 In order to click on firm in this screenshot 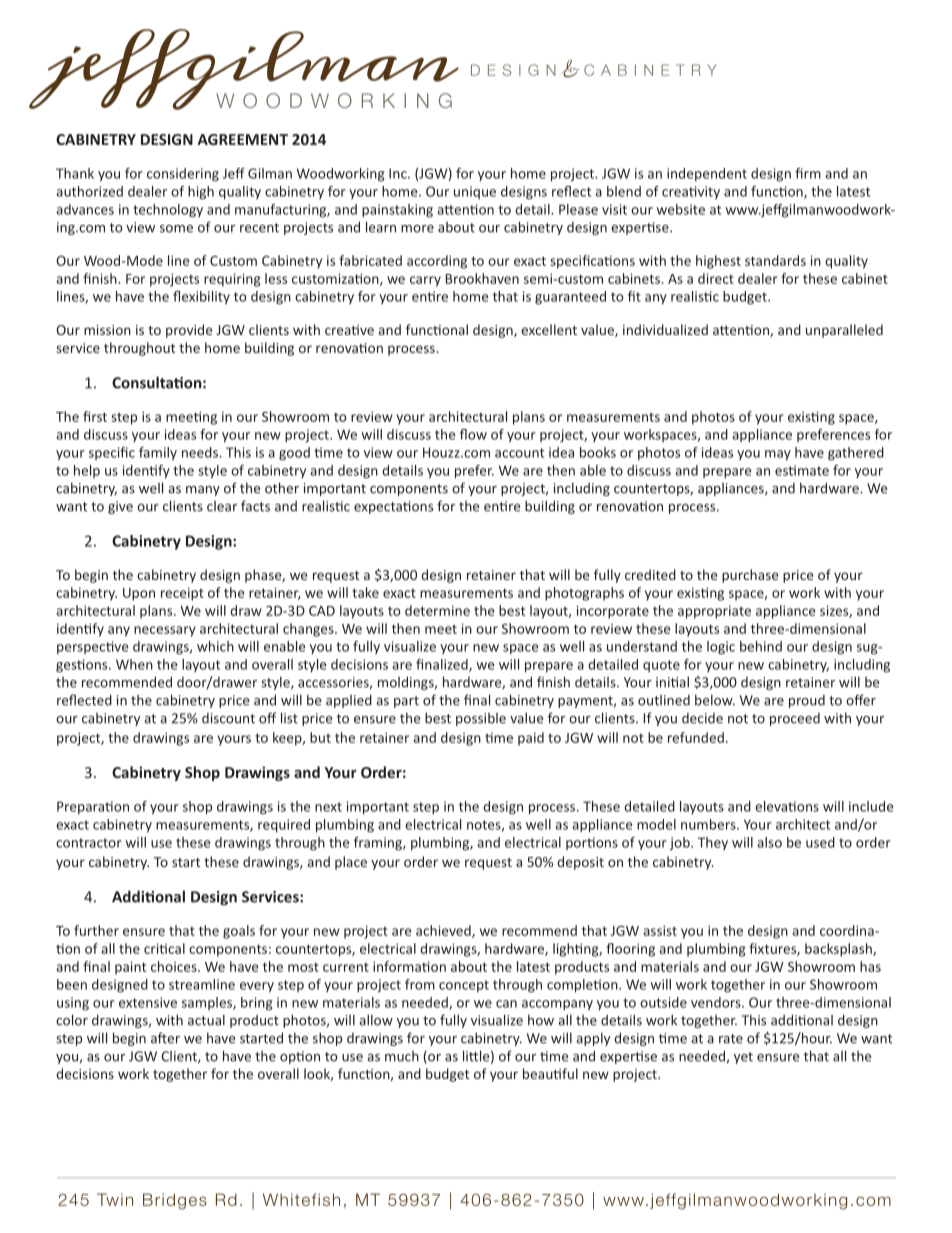, I will do `click(808, 173)`.
